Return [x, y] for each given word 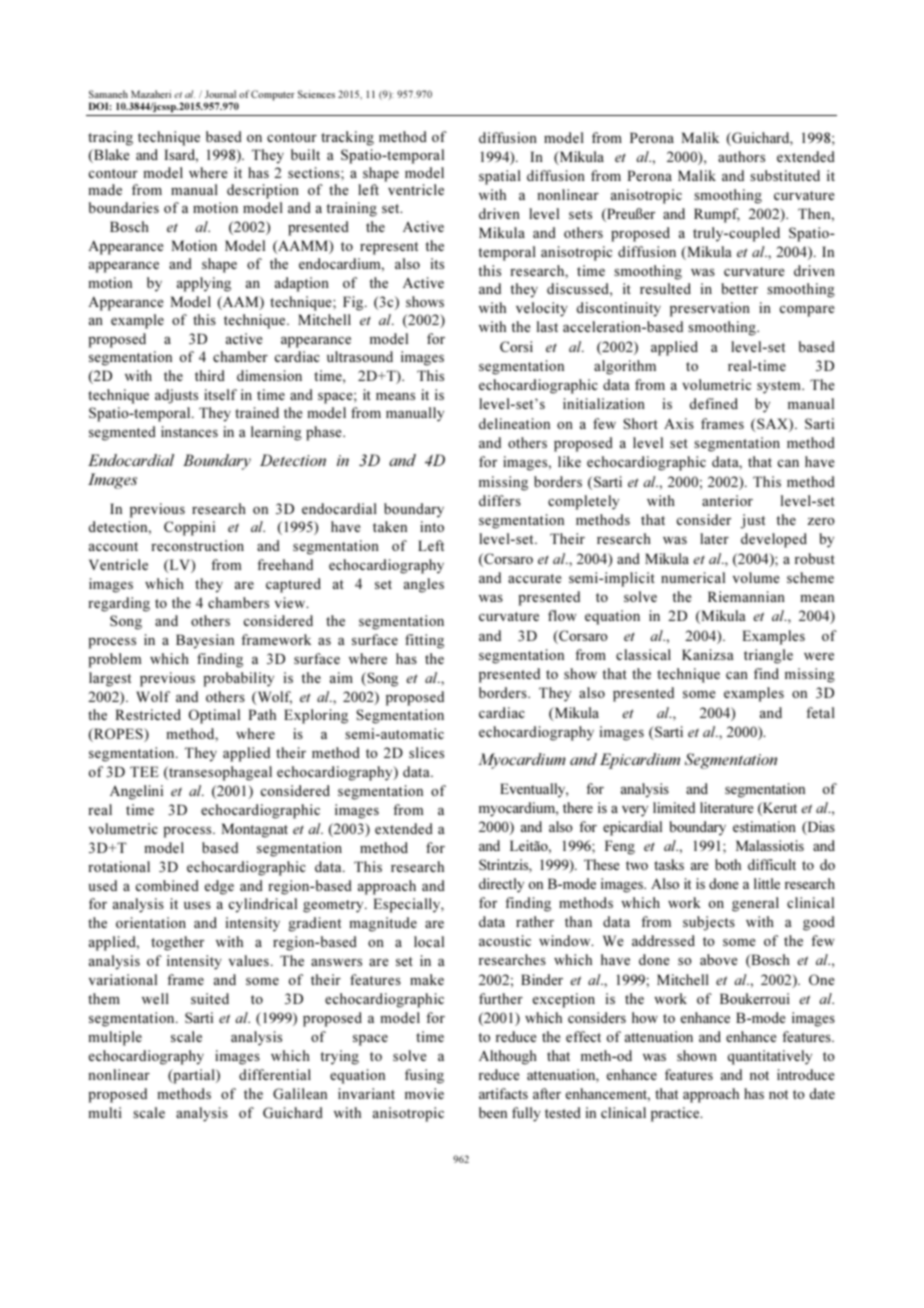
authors [741, 156]
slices [426, 752]
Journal [220, 94]
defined [714, 403]
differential [275, 1074]
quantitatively [770, 1057]
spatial [500, 177]
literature [727, 807]
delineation [514, 423]
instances [189, 431]
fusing [424, 1076]
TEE [144, 771]
